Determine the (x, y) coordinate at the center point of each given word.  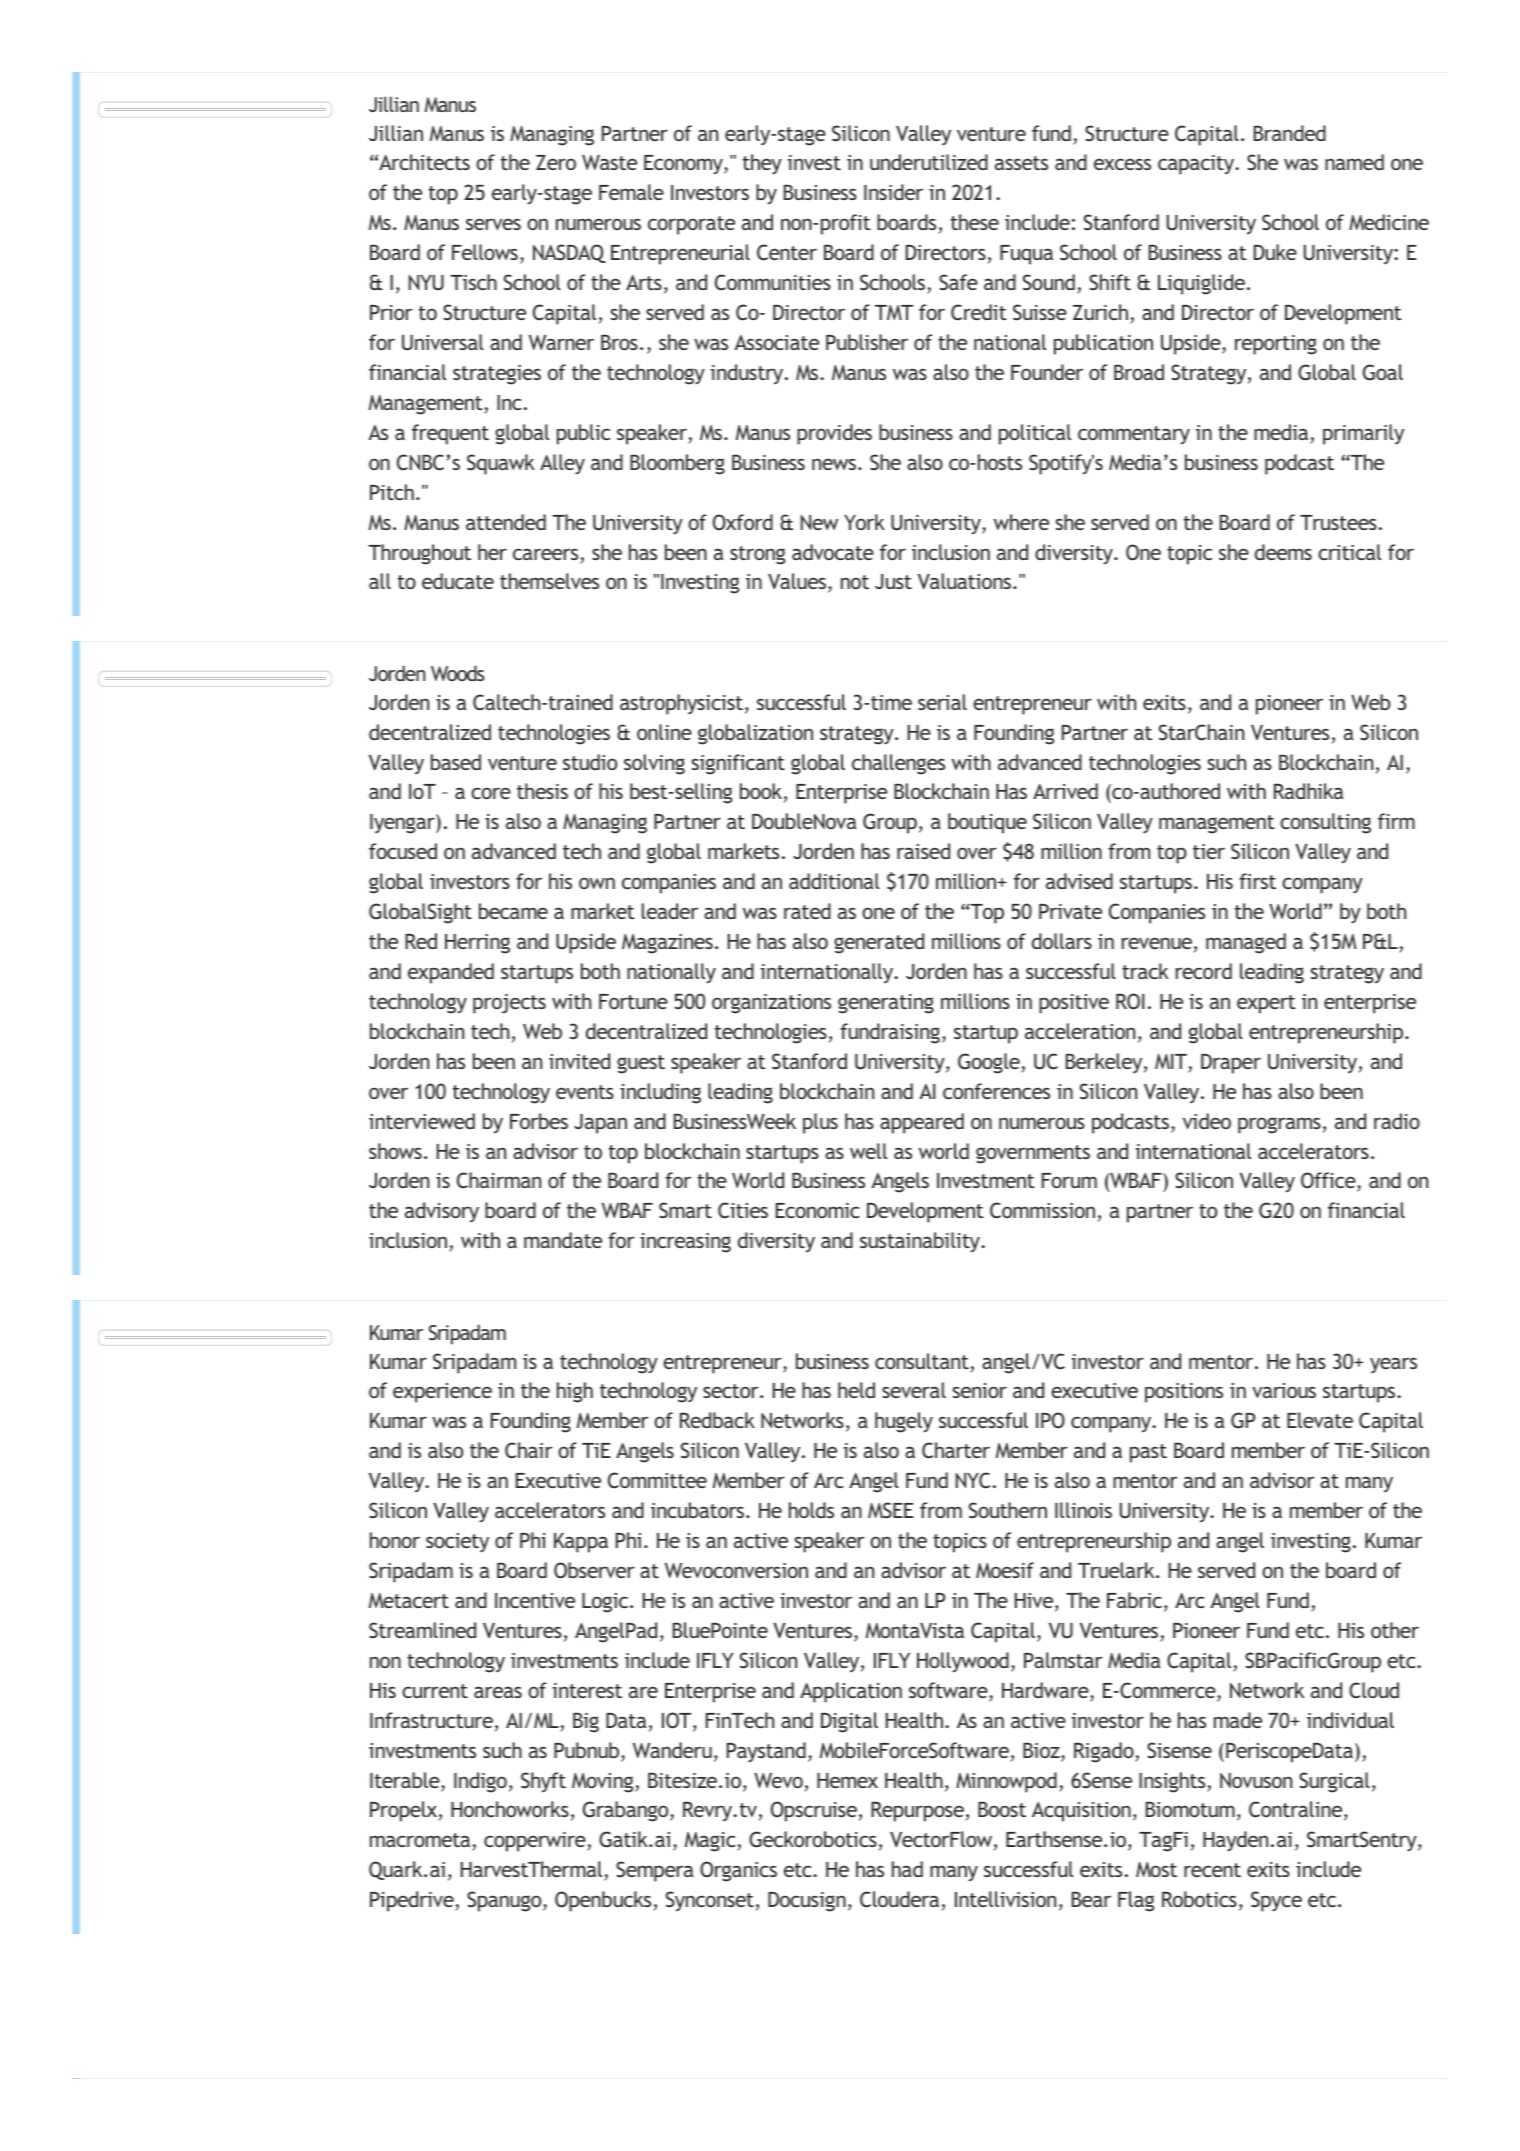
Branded (1290, 133)
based (456, 762)
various (1284, 1390)
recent (1212, 1870)
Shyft (543, 1782)
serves (493, 224)
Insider (893, 192)
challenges (898, 764)
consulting (1325, 823)
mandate (563, 1240)
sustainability (921, 1242)
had (907, 1869)
